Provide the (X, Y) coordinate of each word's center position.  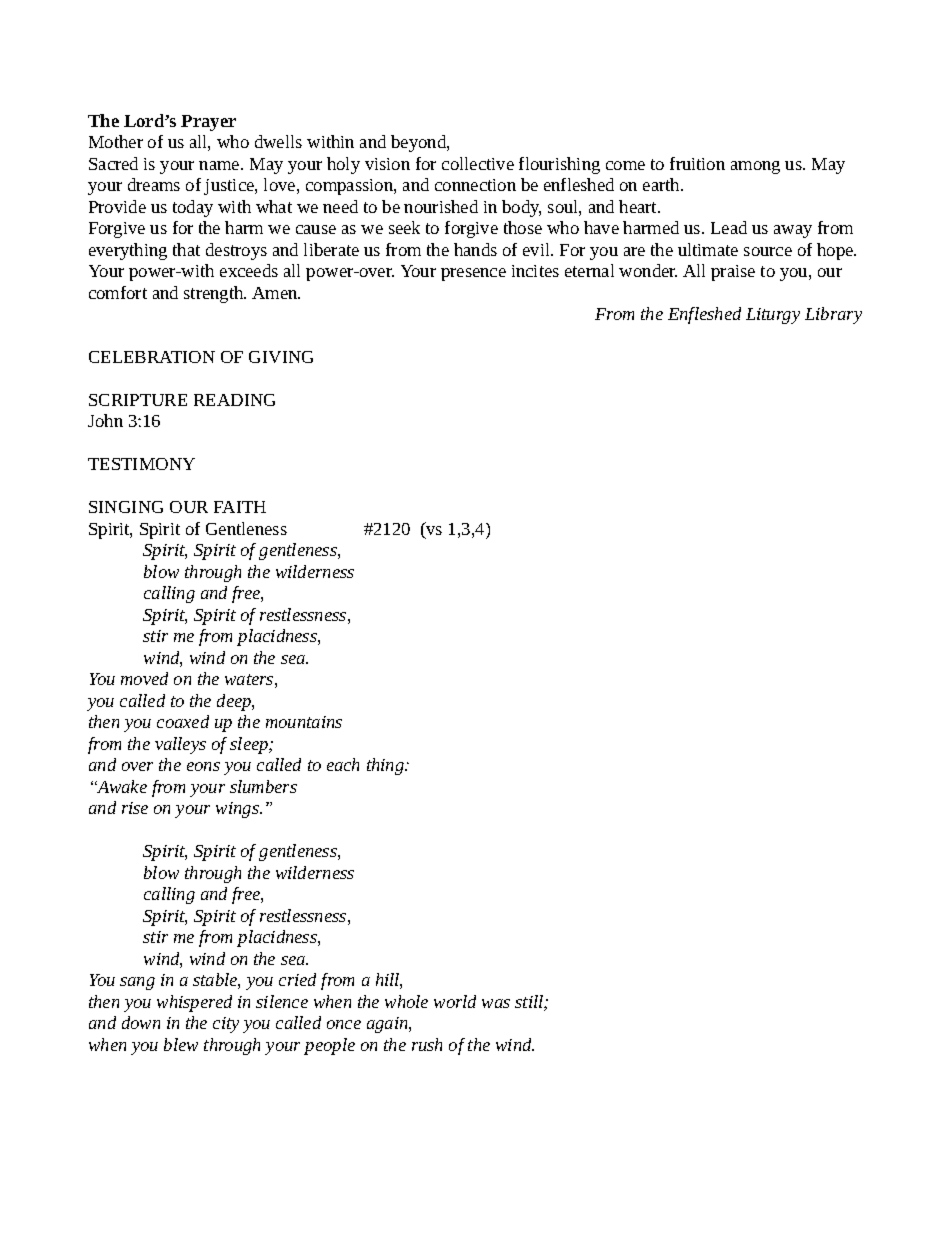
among (755, 167)
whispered (194, 1003)
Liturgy (773, 316)
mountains (304, 722)
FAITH (240, 507)
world (455, 1001)
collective (478, 163)
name (220, 165)
